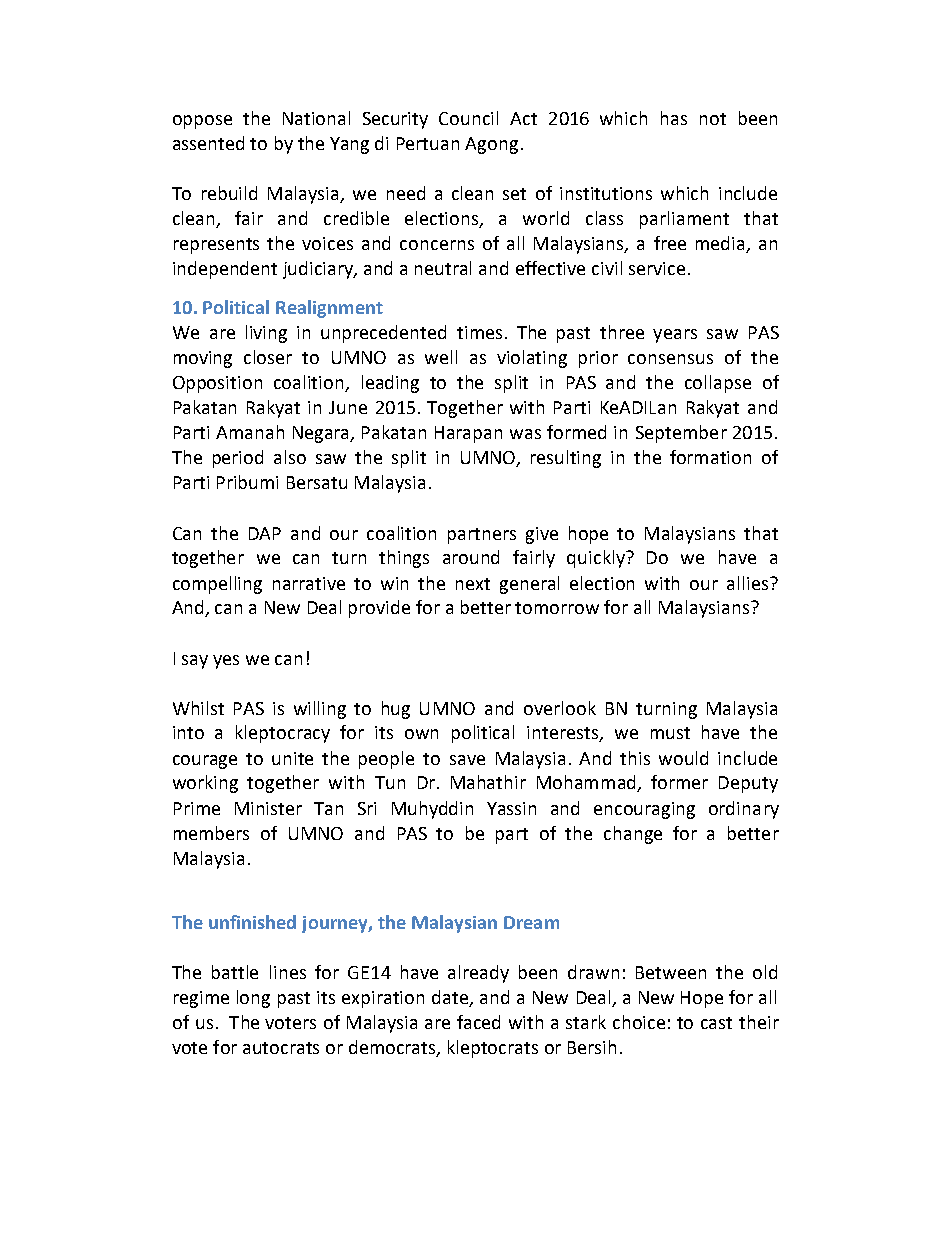 The width and height of the screenshot is (952, 1233). What do you see at coordinates (268, 357) in the screenshot?
I see `closer` at bounding box center [268, 357].
